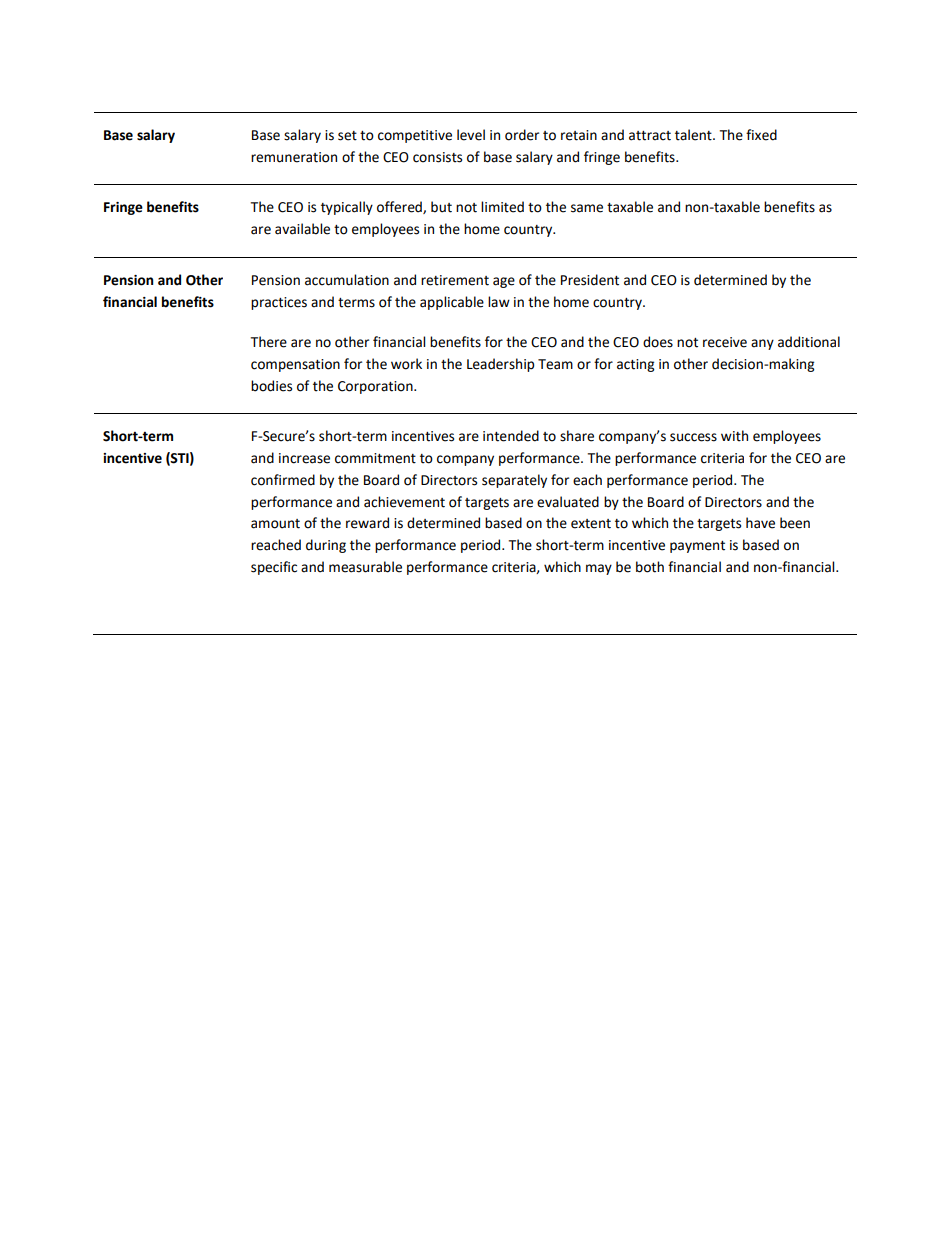 This document has width=952, height=1233. I want to click on may, so click(599, 569).
